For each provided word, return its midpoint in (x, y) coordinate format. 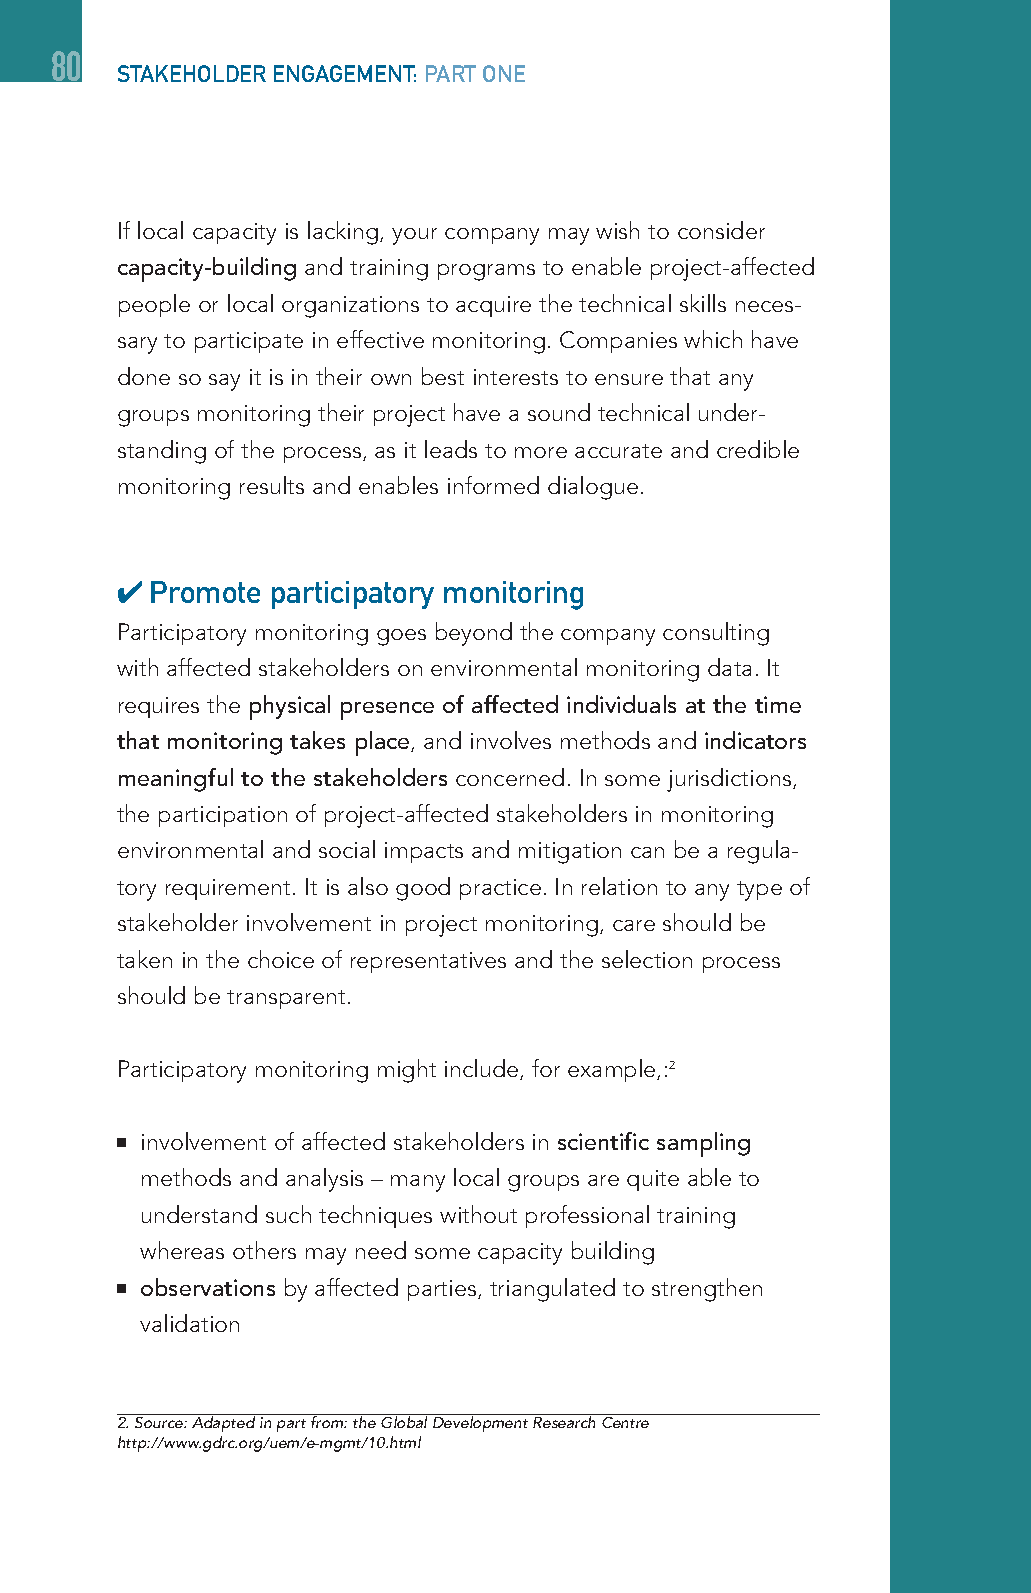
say (224, 382)
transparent (286, 999)
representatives (428, 962)
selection (647, 959)
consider (721, 230)
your (414, 236)
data (729, 667)
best (443, 376)
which (713, 339)
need (381, 1250)
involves (511, 740)
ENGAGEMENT (345, 73)
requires (159, 707)
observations (208, 1287)
